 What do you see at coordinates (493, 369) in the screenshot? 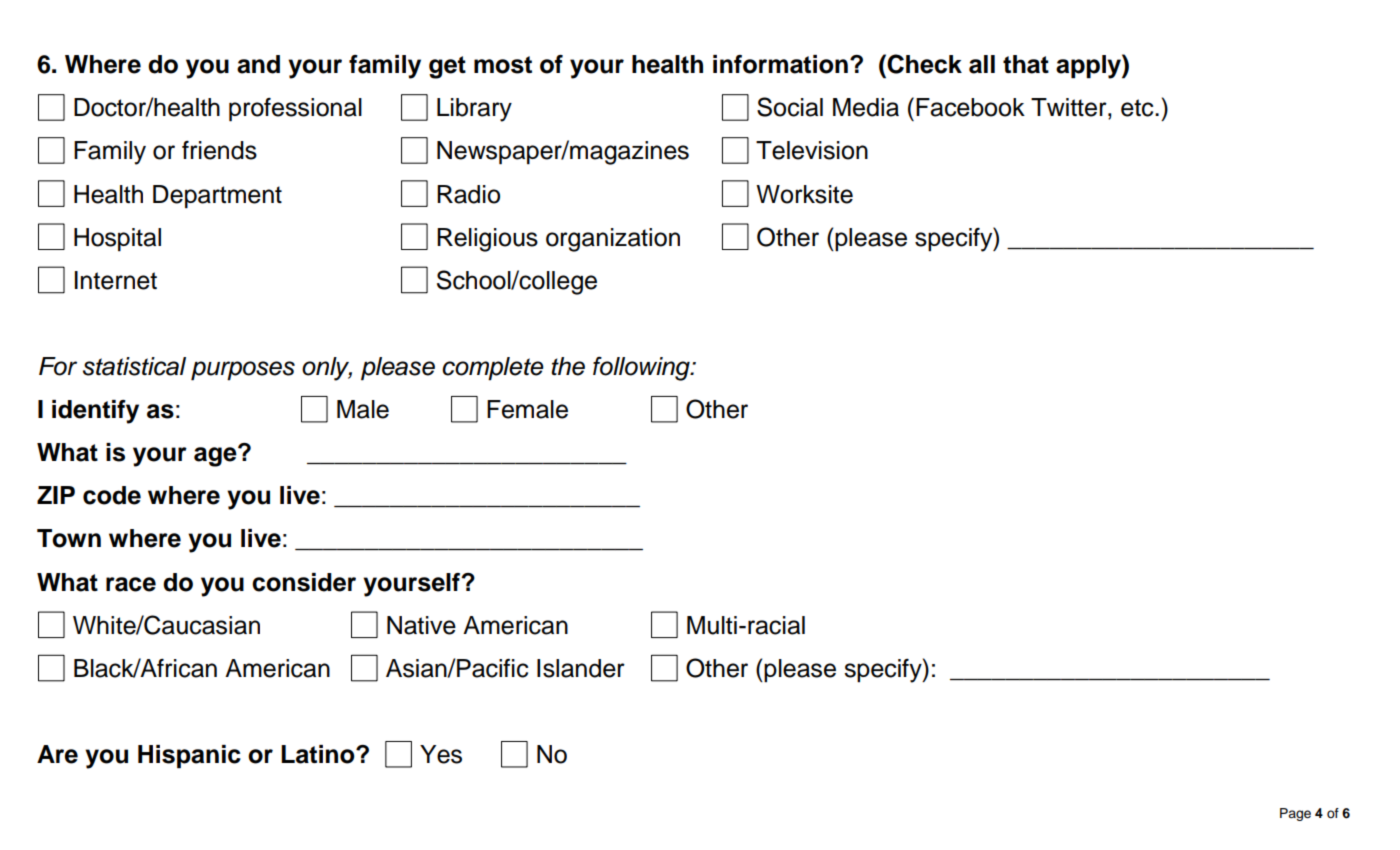
I see `complete` at bounding box center [493, 369].
